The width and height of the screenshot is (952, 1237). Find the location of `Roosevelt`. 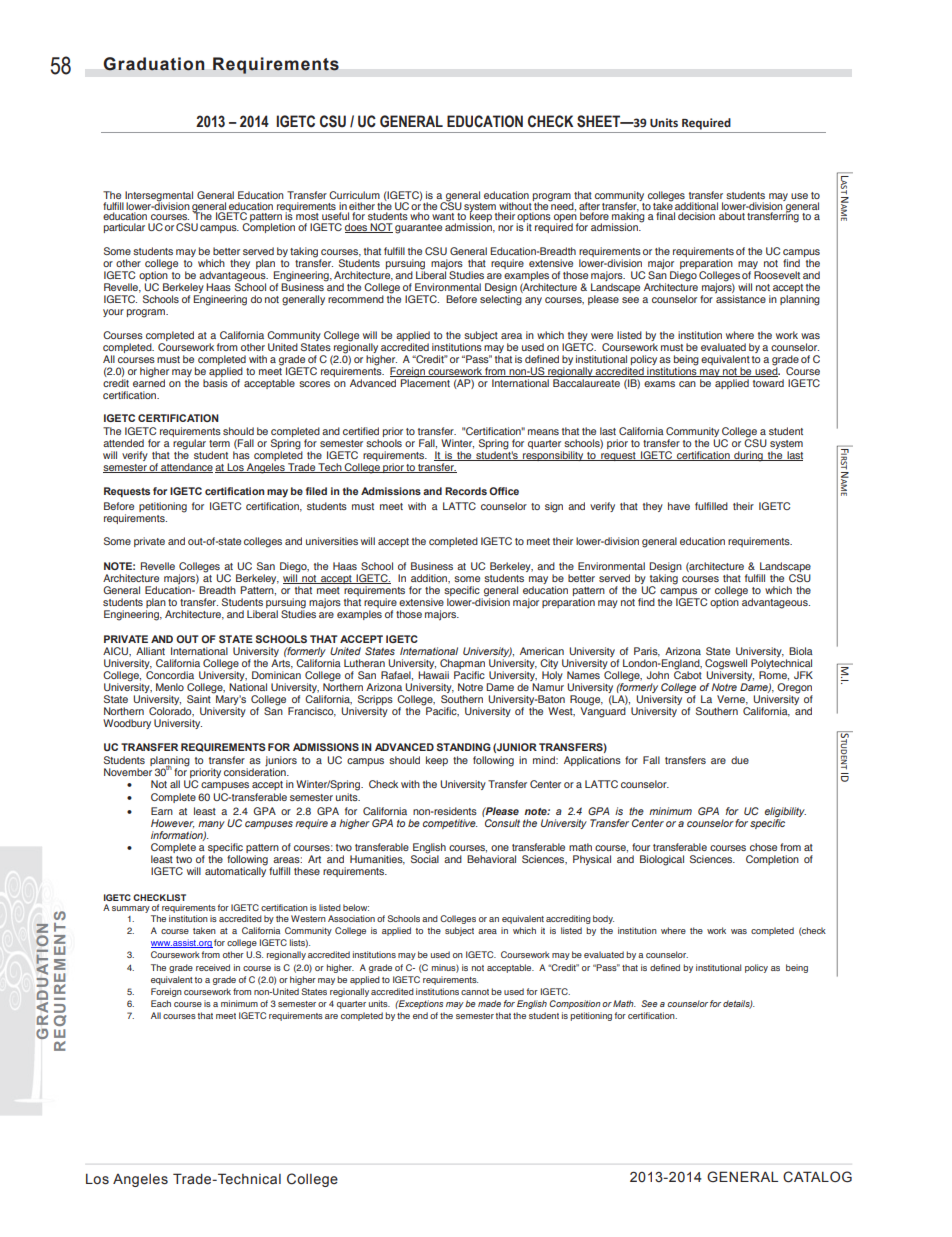

Roosevelt is located at coordinates (777, 275).
